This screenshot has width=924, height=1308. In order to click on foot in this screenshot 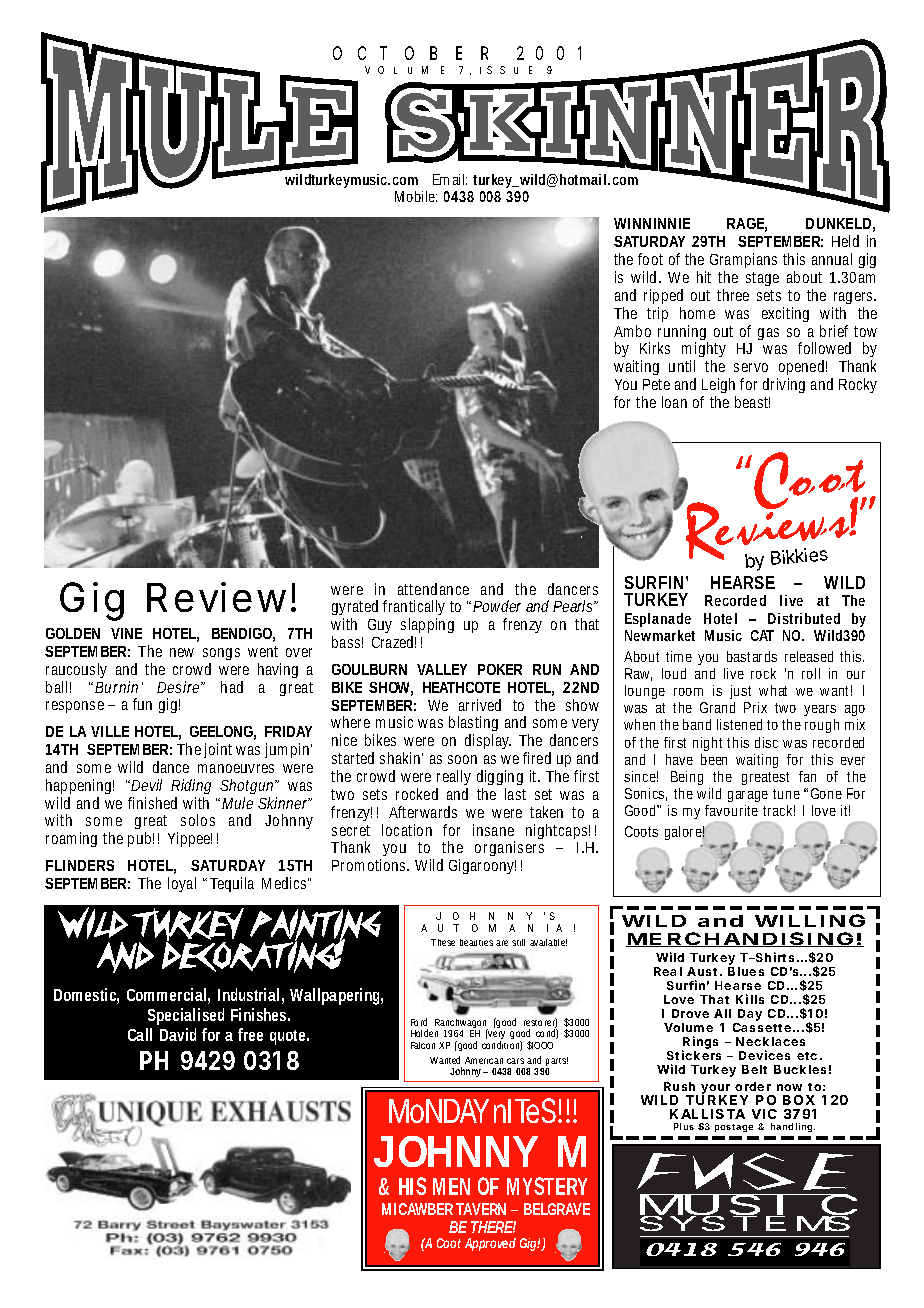, I will do `click(650, 259)`.
